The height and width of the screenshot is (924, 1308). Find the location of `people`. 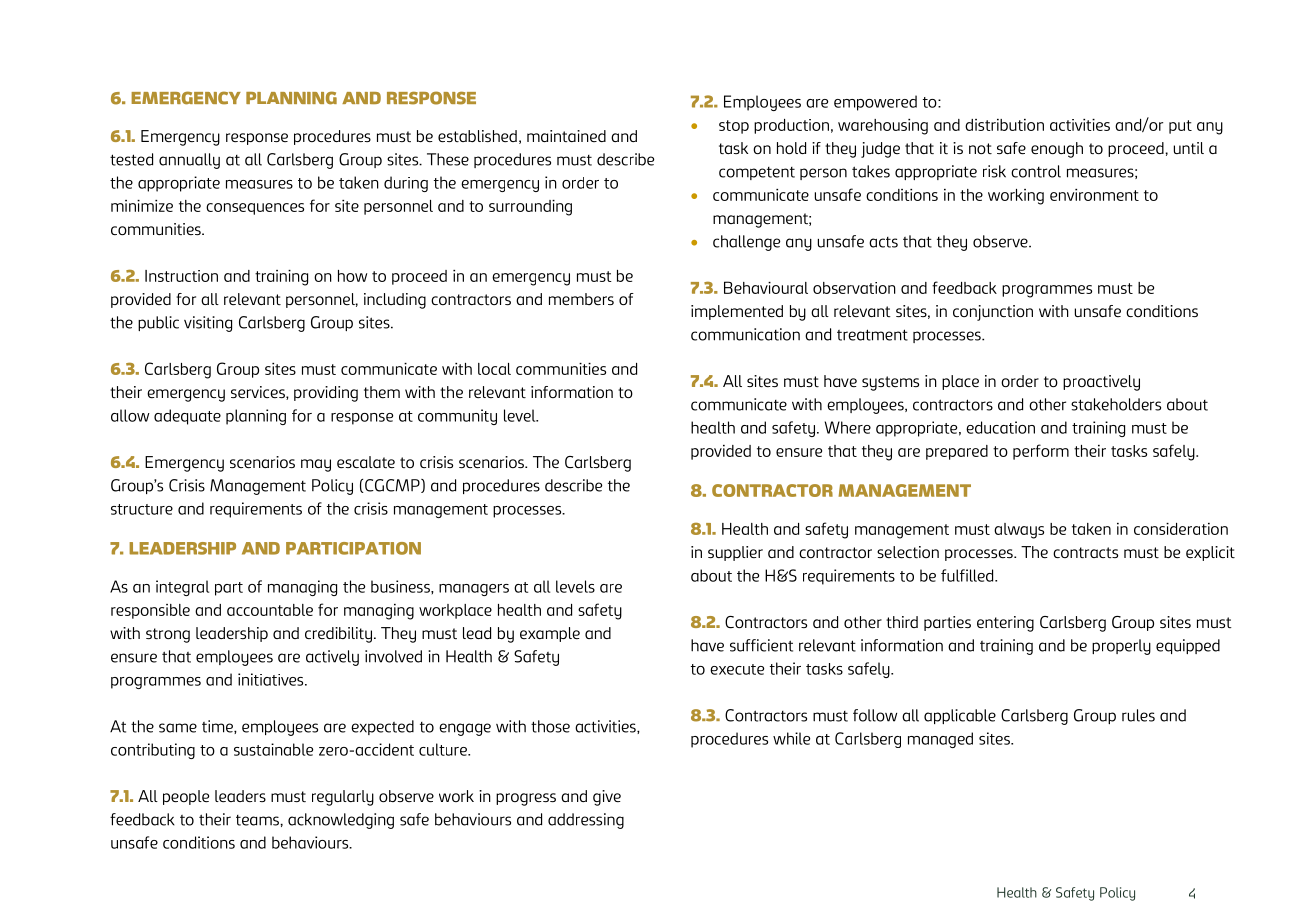

people is located at coordinates (186, 797).
